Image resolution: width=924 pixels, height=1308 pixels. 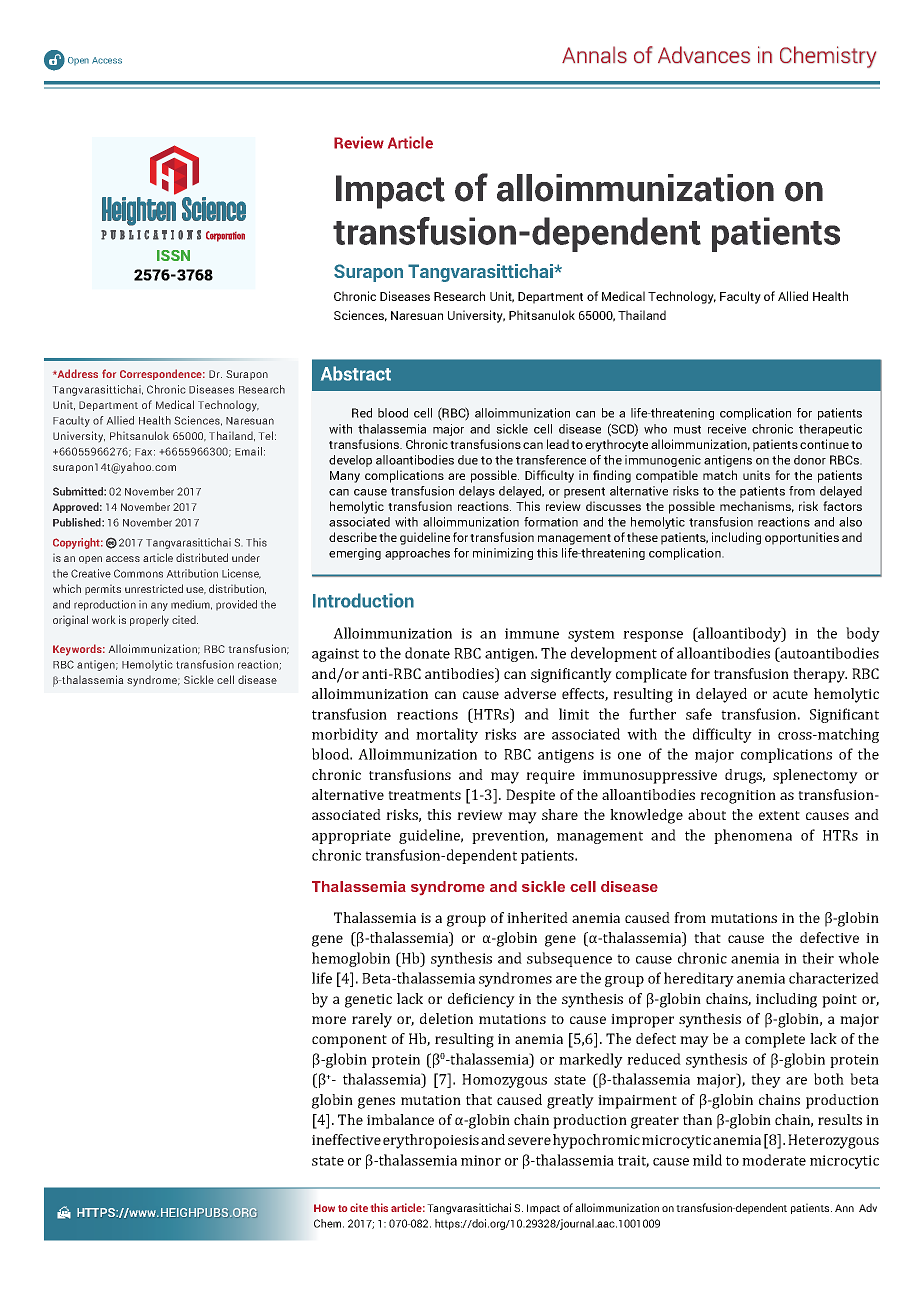 What do you see at coordinates (149, 621) in the screenshot?
I see `properly` at bounding box center [149, 621].
